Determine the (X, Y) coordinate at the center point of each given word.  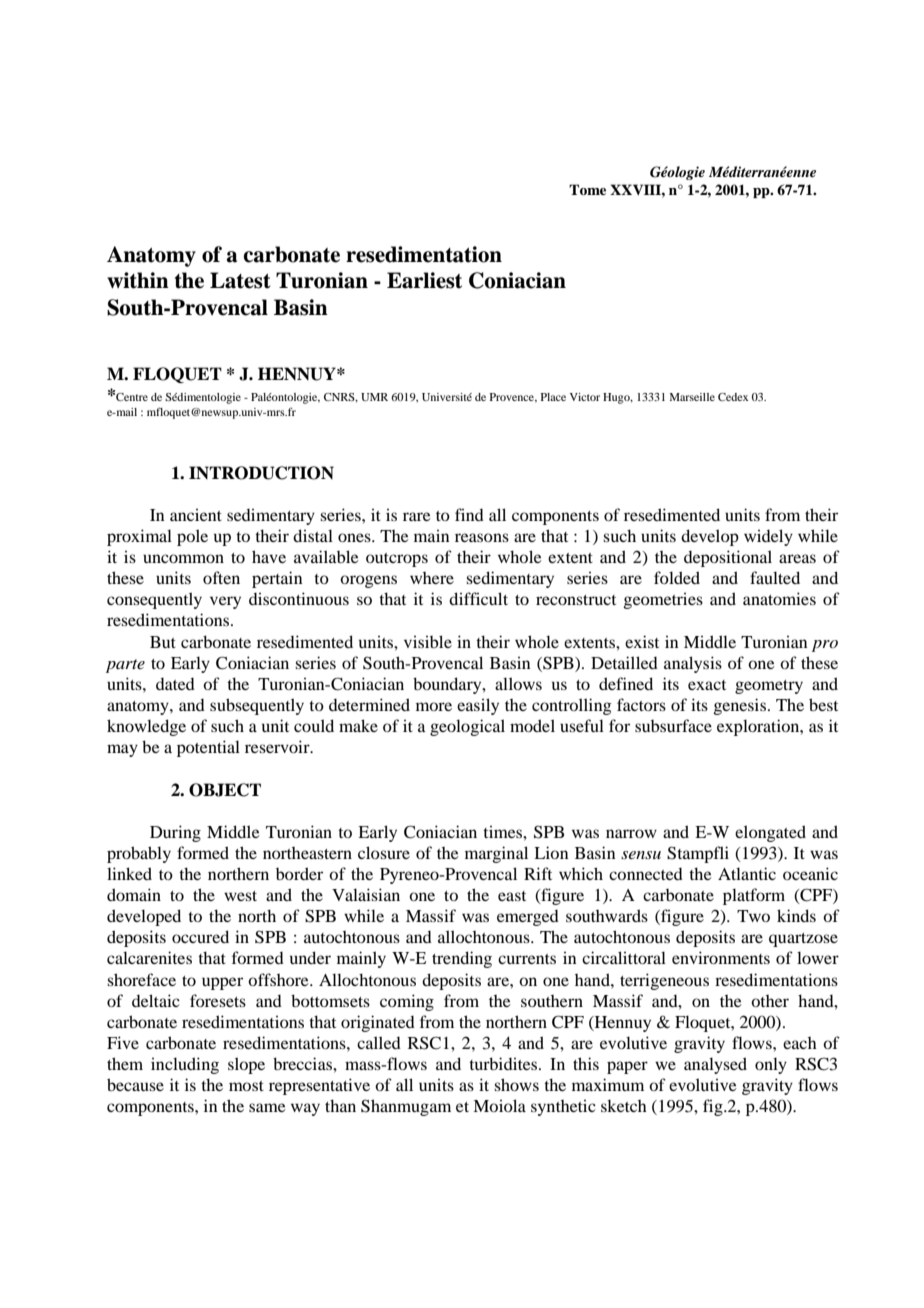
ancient (196, 515)
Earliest (424, 280)
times (503, 832)
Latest (240, 280)
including (185, 1065)
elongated (770, 833)
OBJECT (225, 790)
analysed (715, 1065)
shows (516, 1084)
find (469, 514)
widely (768, 537)
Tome (587, 189)
